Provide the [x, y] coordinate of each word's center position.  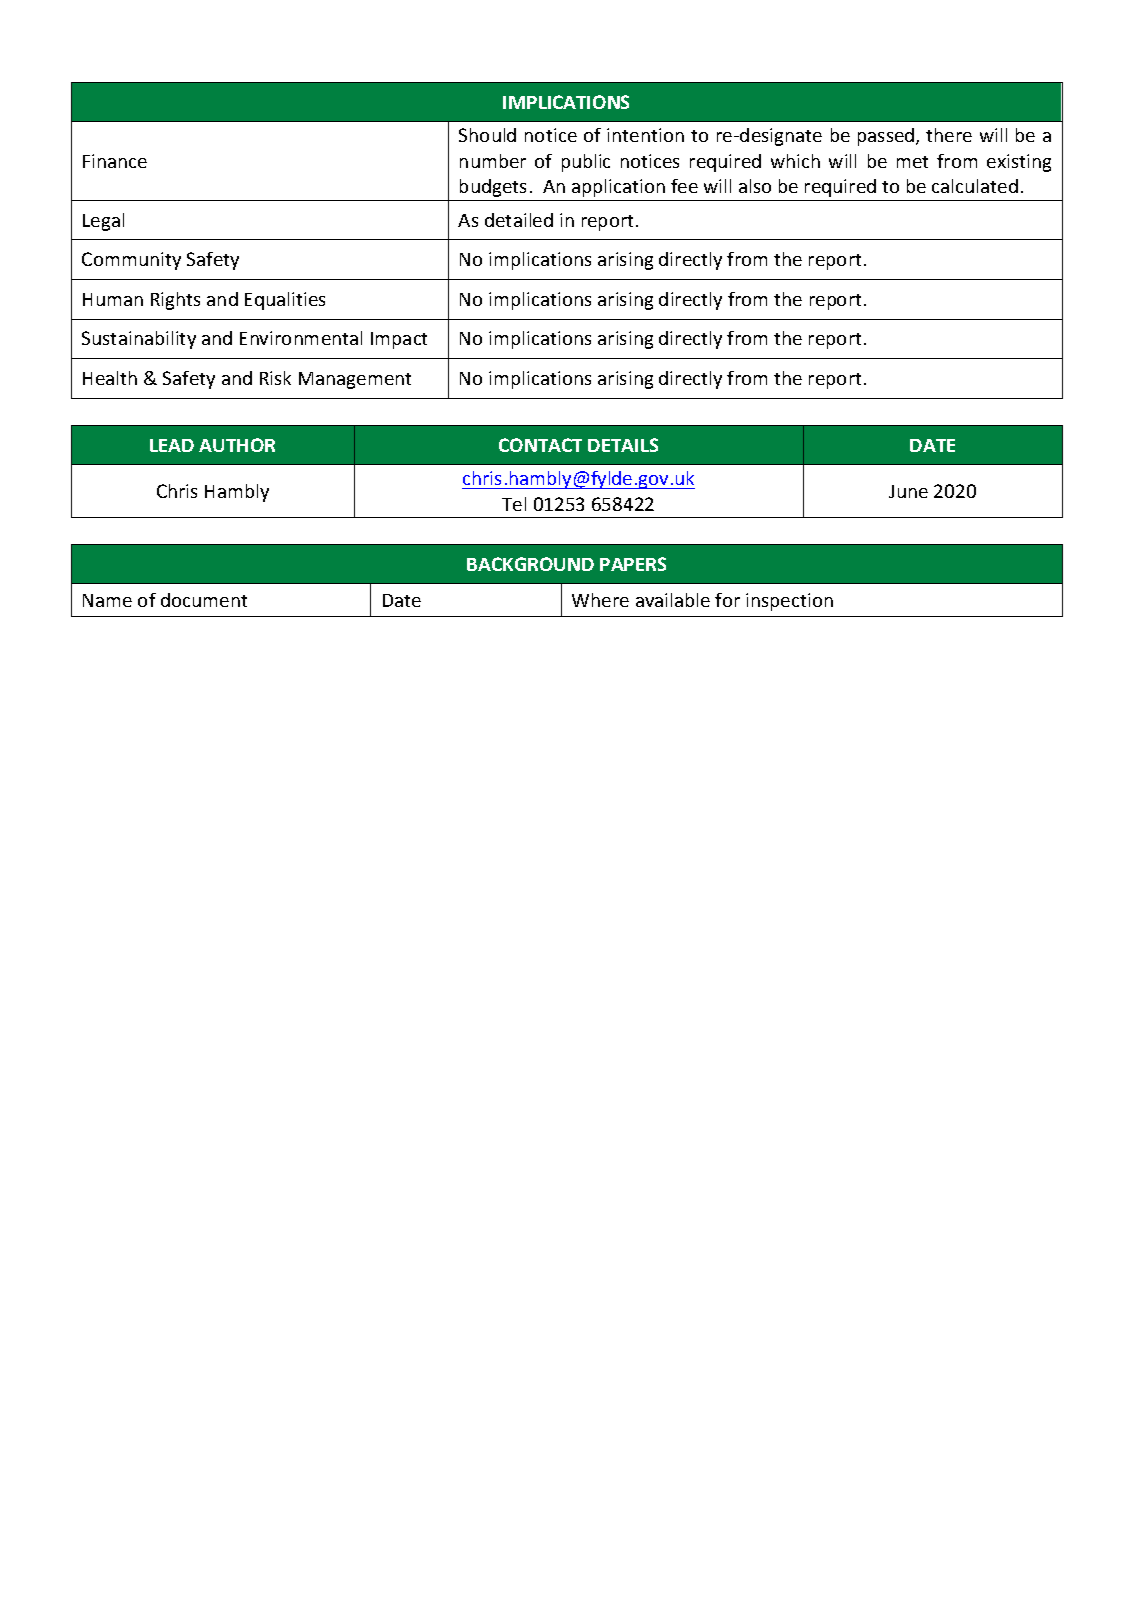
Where [600, 600]
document [204, 600]
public [586, 163]
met [912, 162]
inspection [789, 602]
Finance [115, 161]
